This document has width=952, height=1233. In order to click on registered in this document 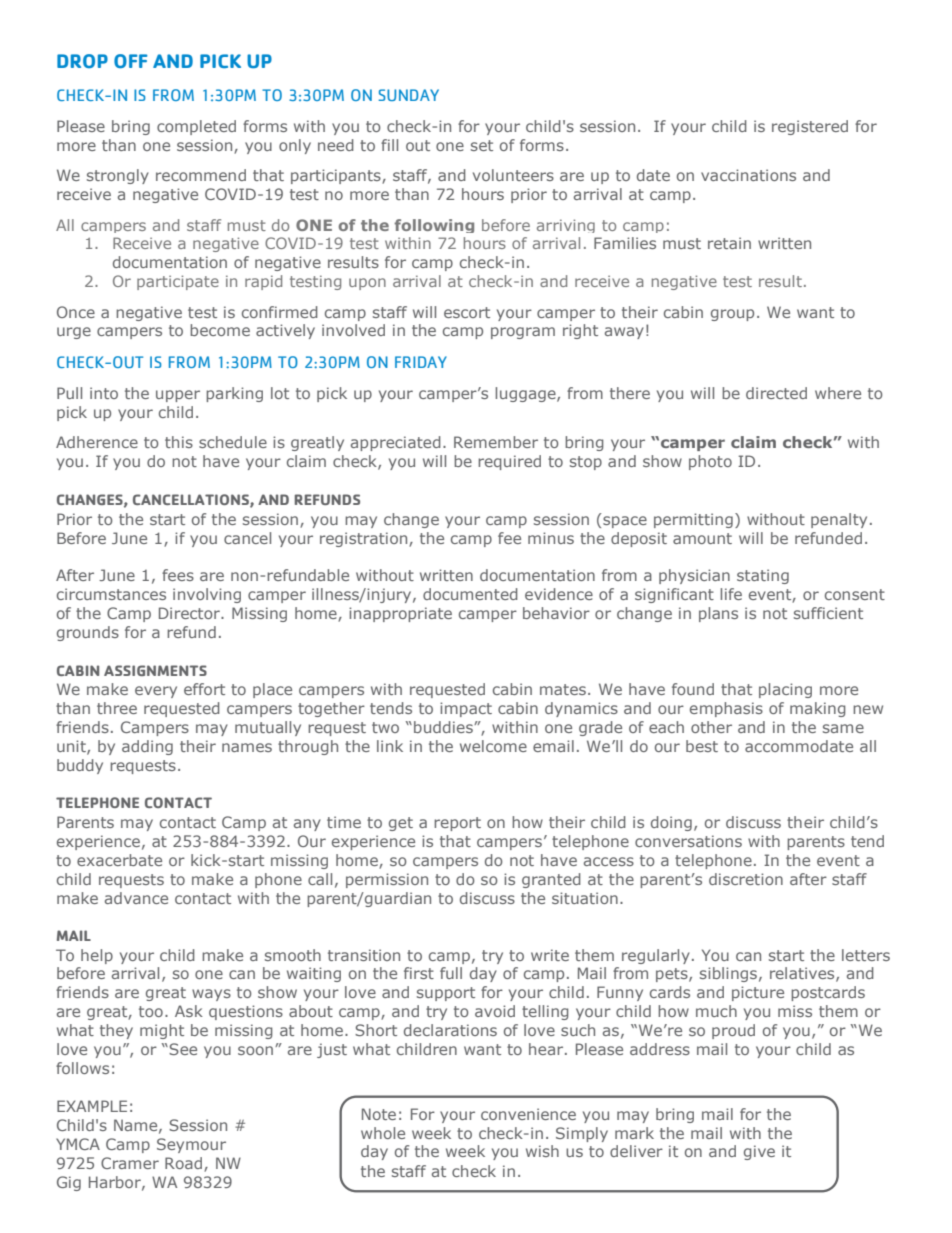, I will do `click(810, 127)`.
